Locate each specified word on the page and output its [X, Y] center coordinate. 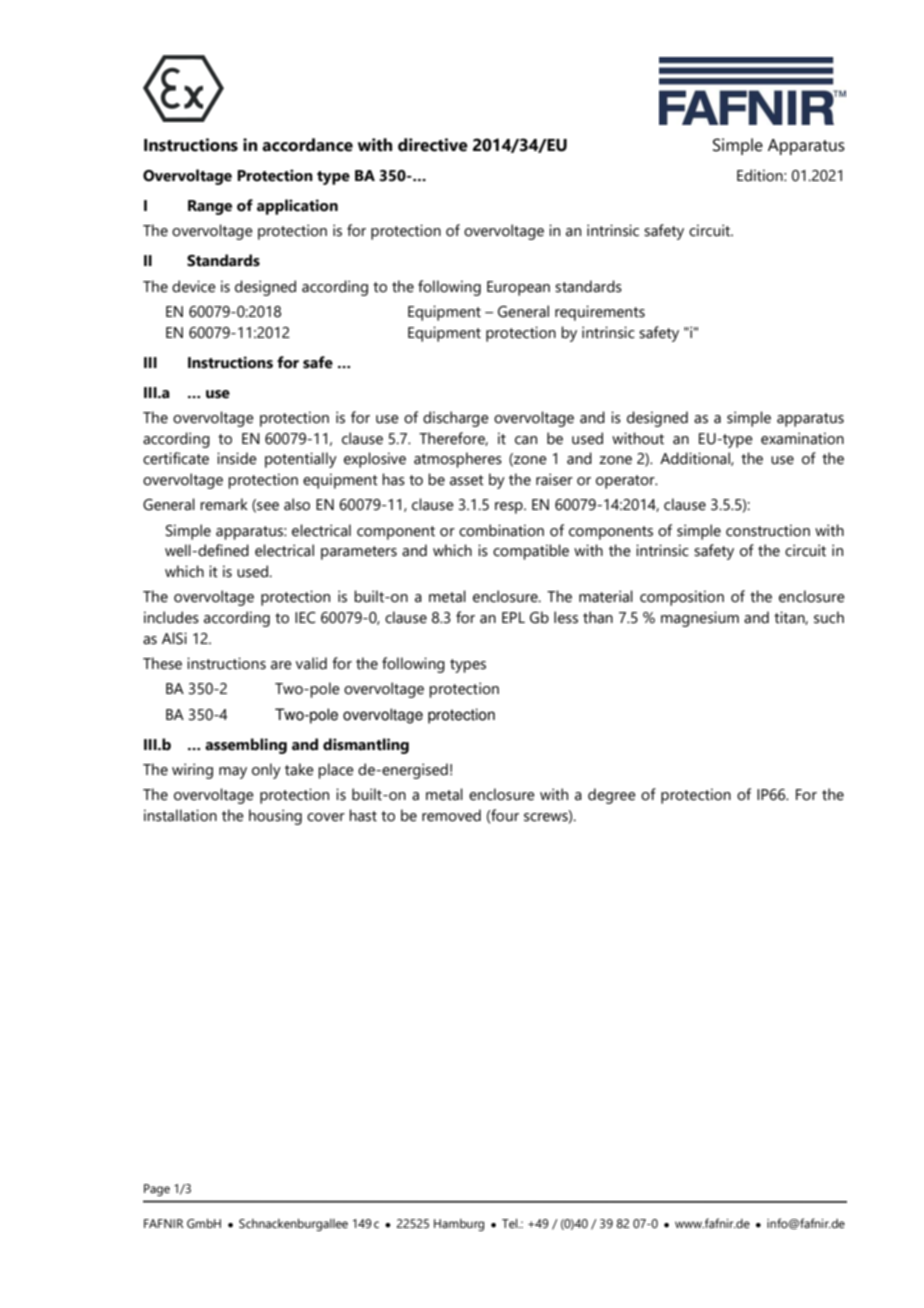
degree [612, 796]
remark [224, 504]
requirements [600, 313]
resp [510, 508]
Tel [511, 1223]
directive [433, 145]
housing [275, 817]
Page [157, 1190]
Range [210, 207]
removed [451, 815]
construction [768, 530]
